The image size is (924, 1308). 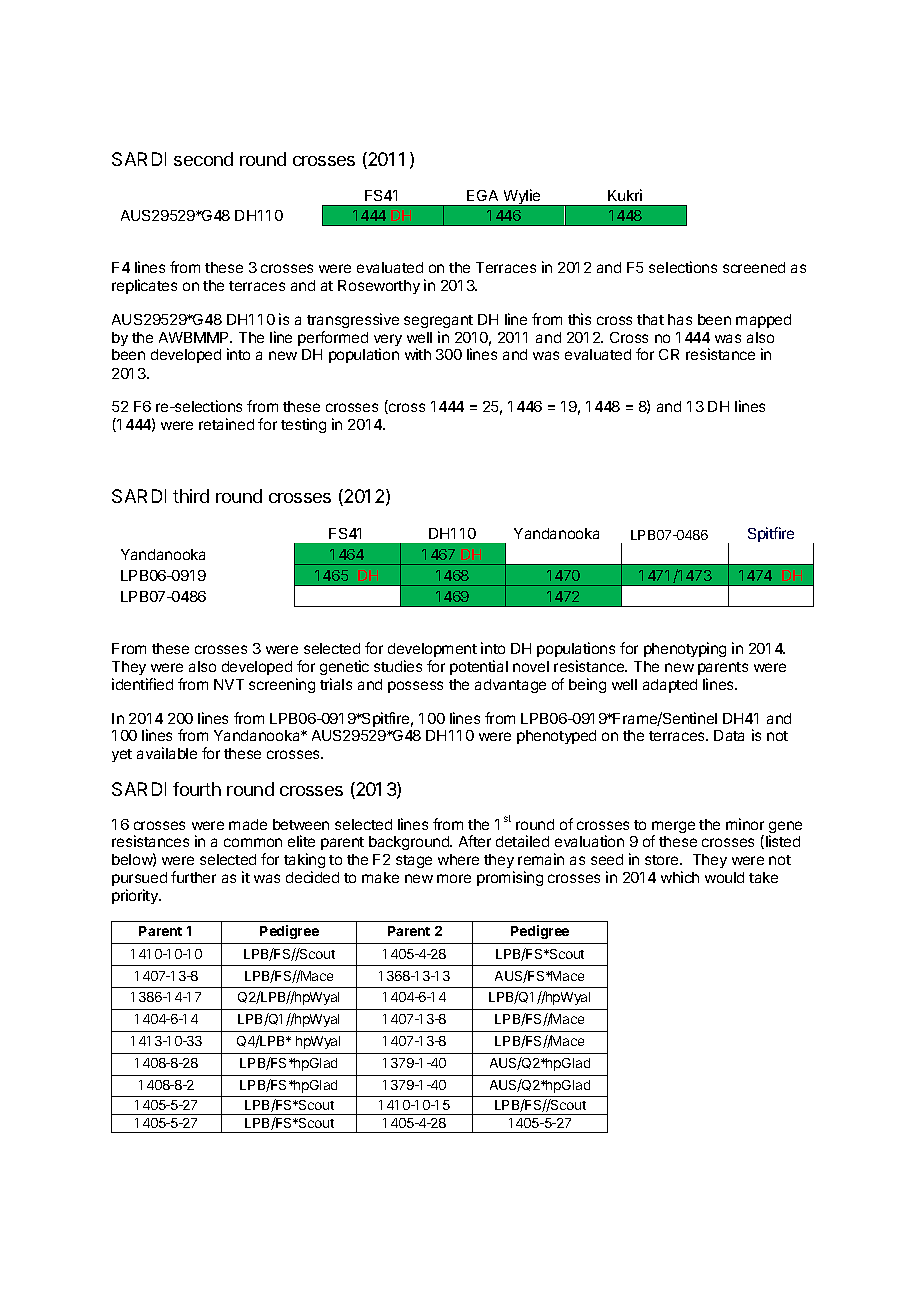 What do you see at coordinates (432, 652) in the image?
I see `development` at bounding box center [432, 652].
